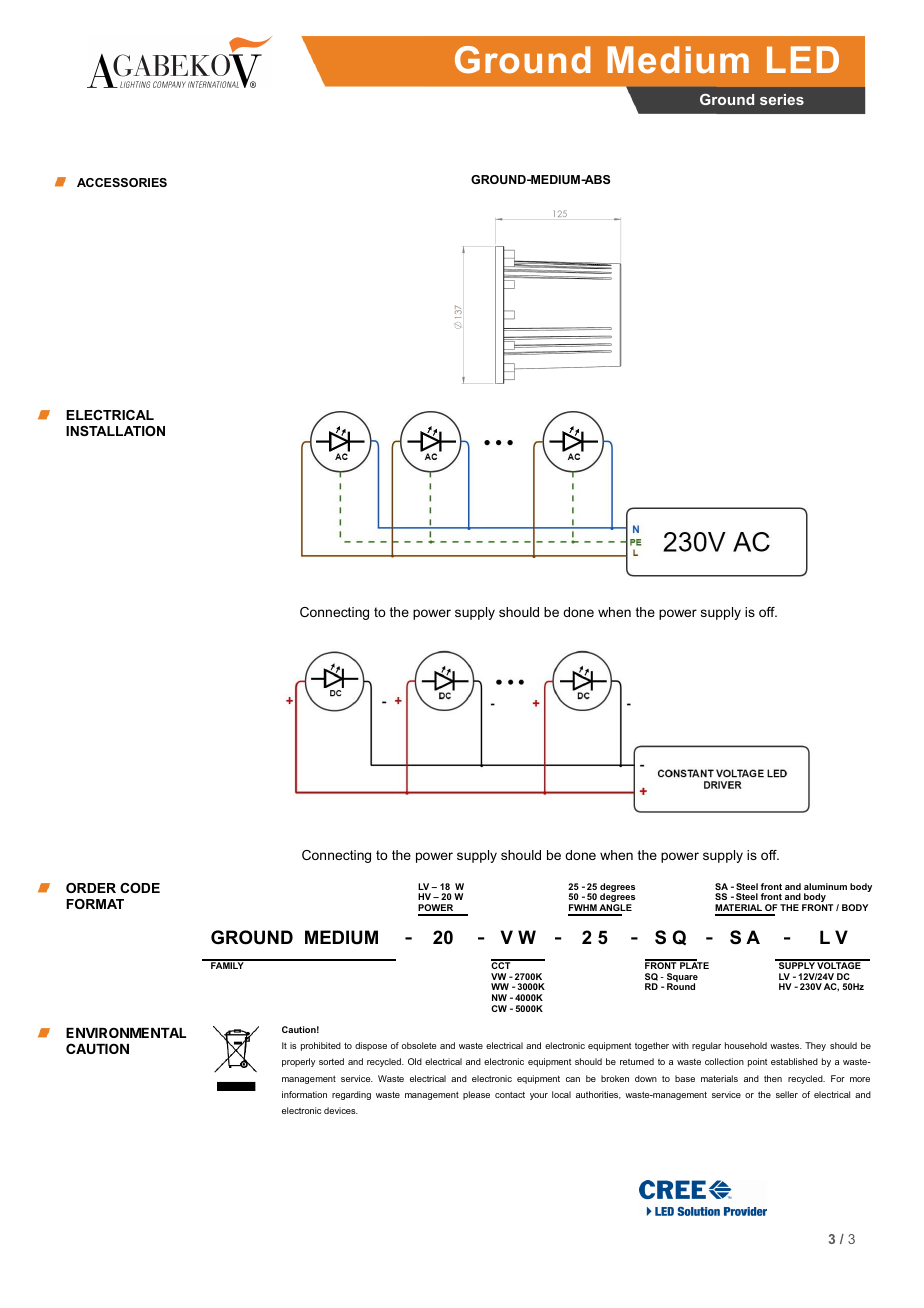  What do you see at coordinates (746, 1045) in the screenshot?
I see `household` at bounding box center [746, 1045].
